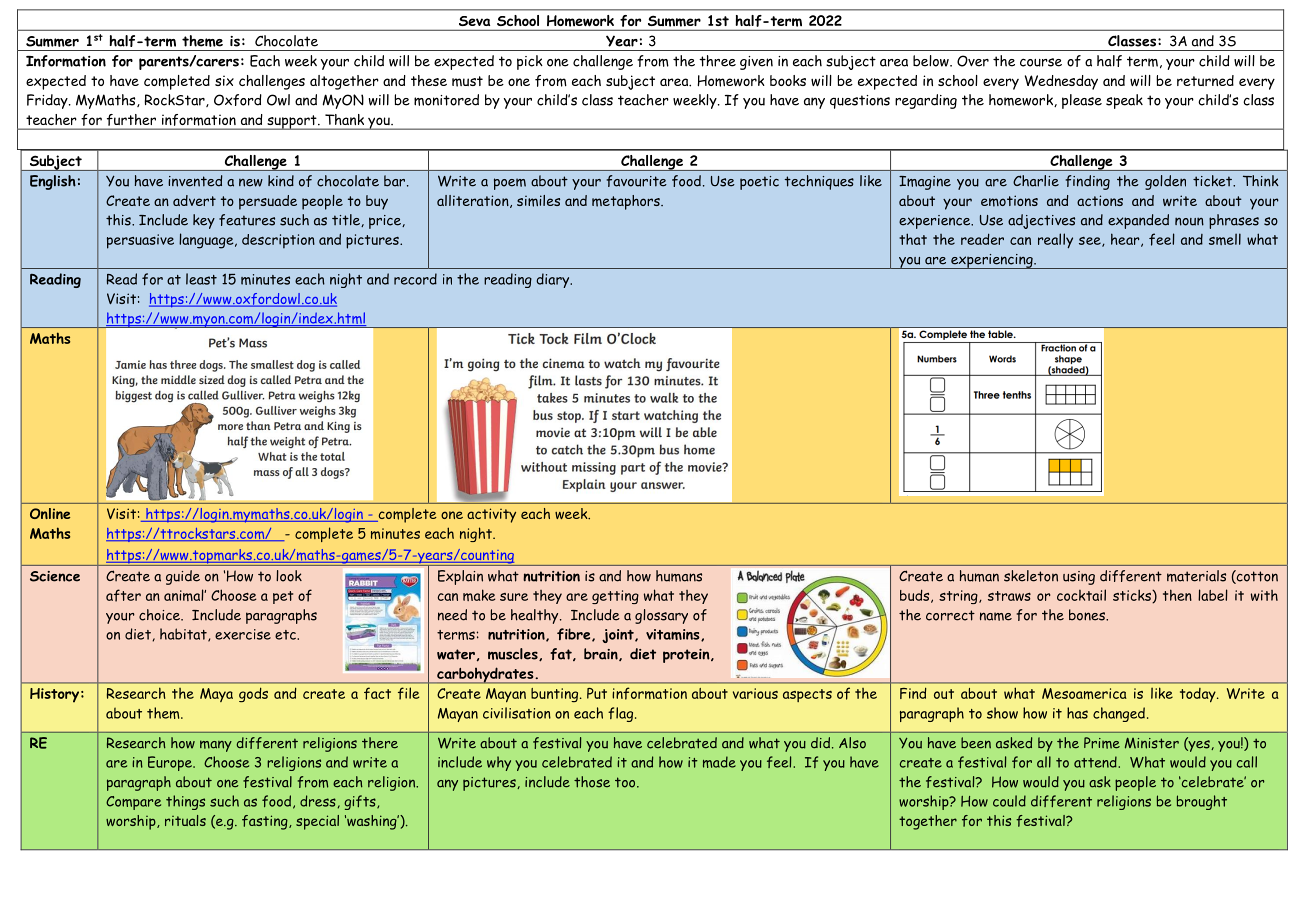  What do you see at coordinates (201, 279) in the image?
I see `least` at bounding box center [201, 279].
